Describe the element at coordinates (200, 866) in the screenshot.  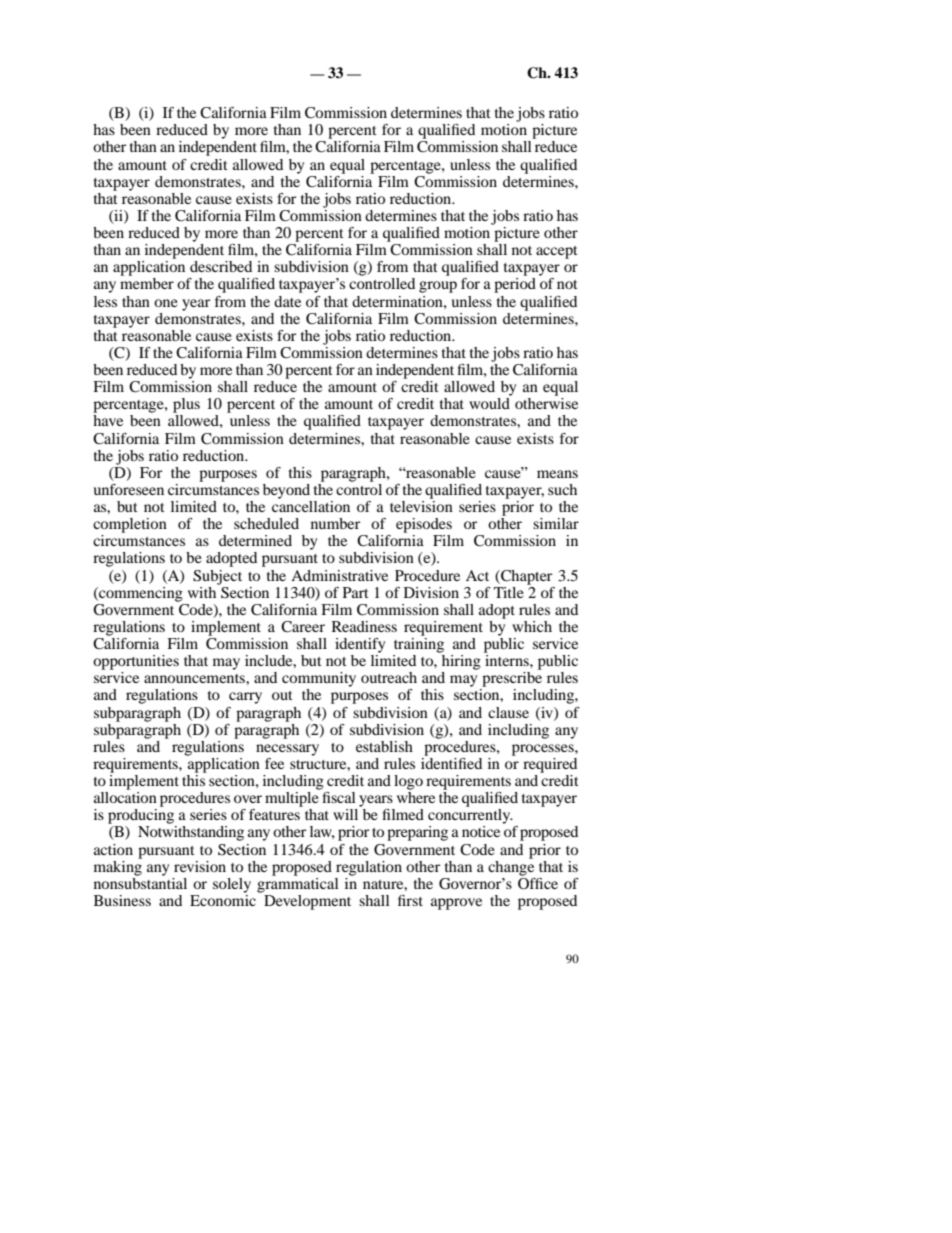
I see `revision` at that location.
